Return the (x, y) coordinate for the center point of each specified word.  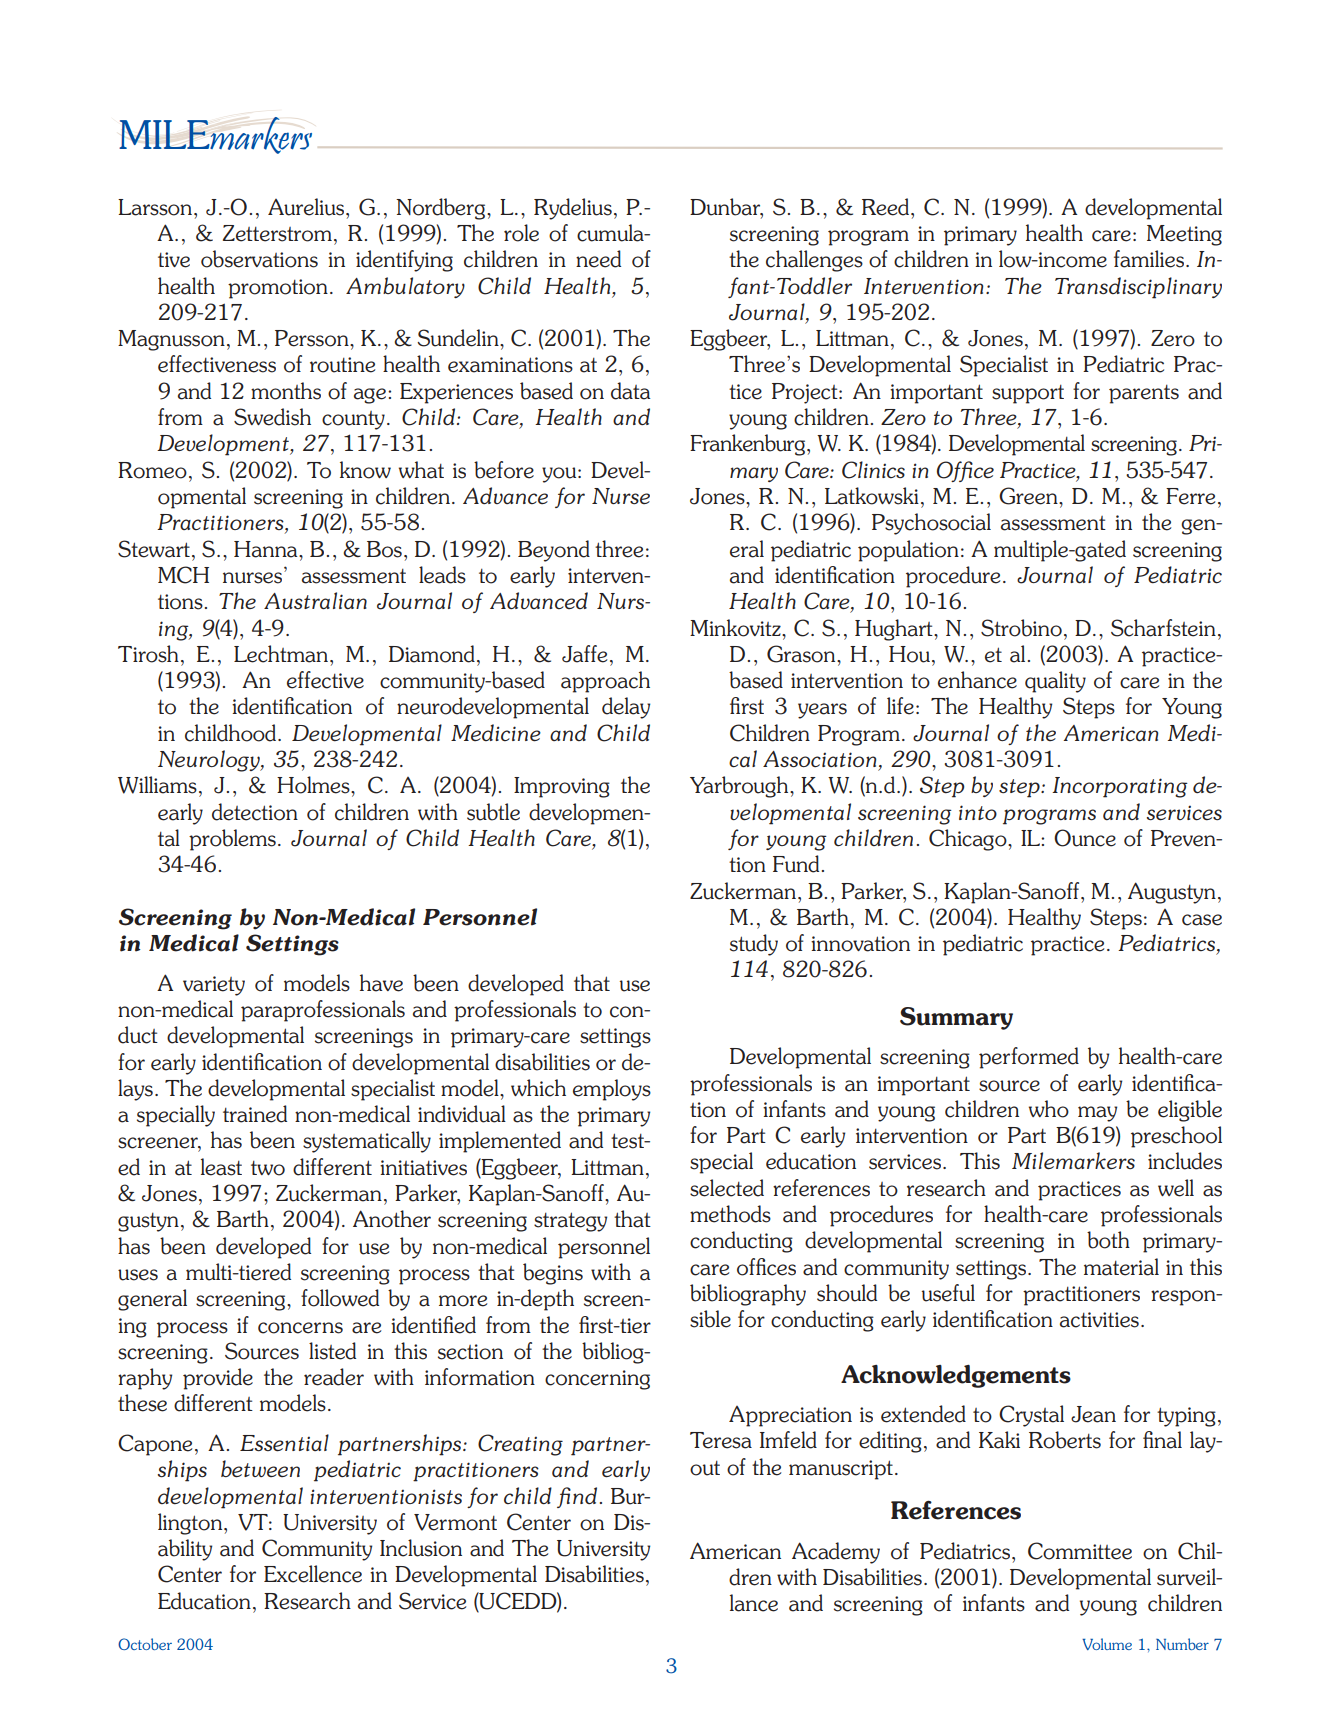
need (598, 259)
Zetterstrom (277, 233)
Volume (1107, 1644)
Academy (836, 1553)
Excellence (313, 1574)
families (1150, 259)
